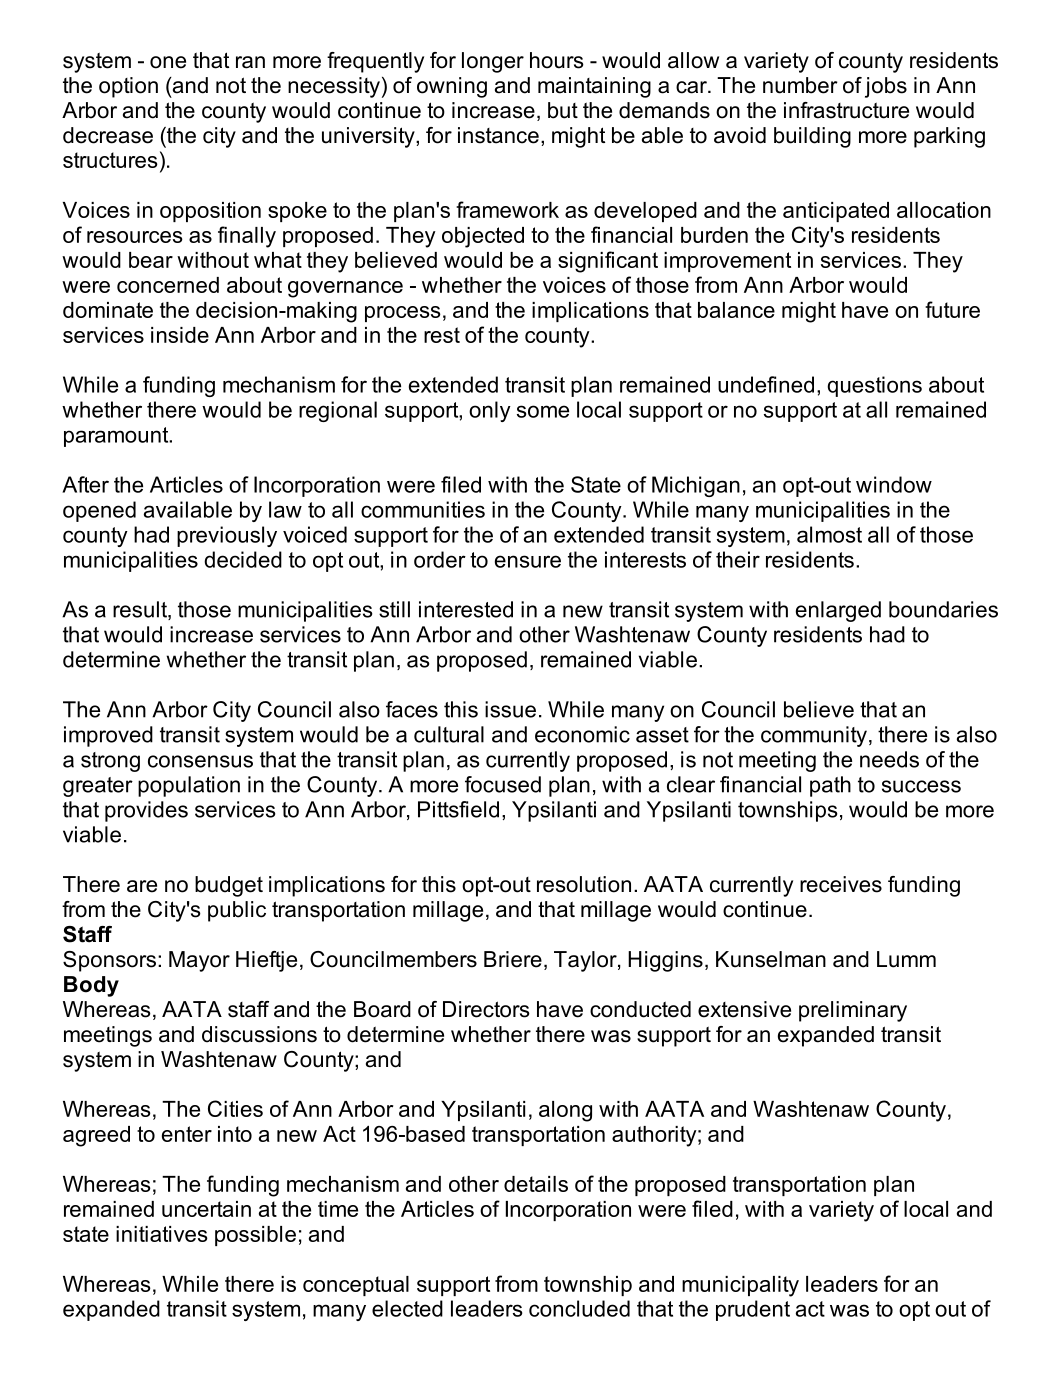 The width and height of the screenshot is (1061, 1373). Describe the element at coordinates (168, 62) in the screenshot. I see `one` at that location.
